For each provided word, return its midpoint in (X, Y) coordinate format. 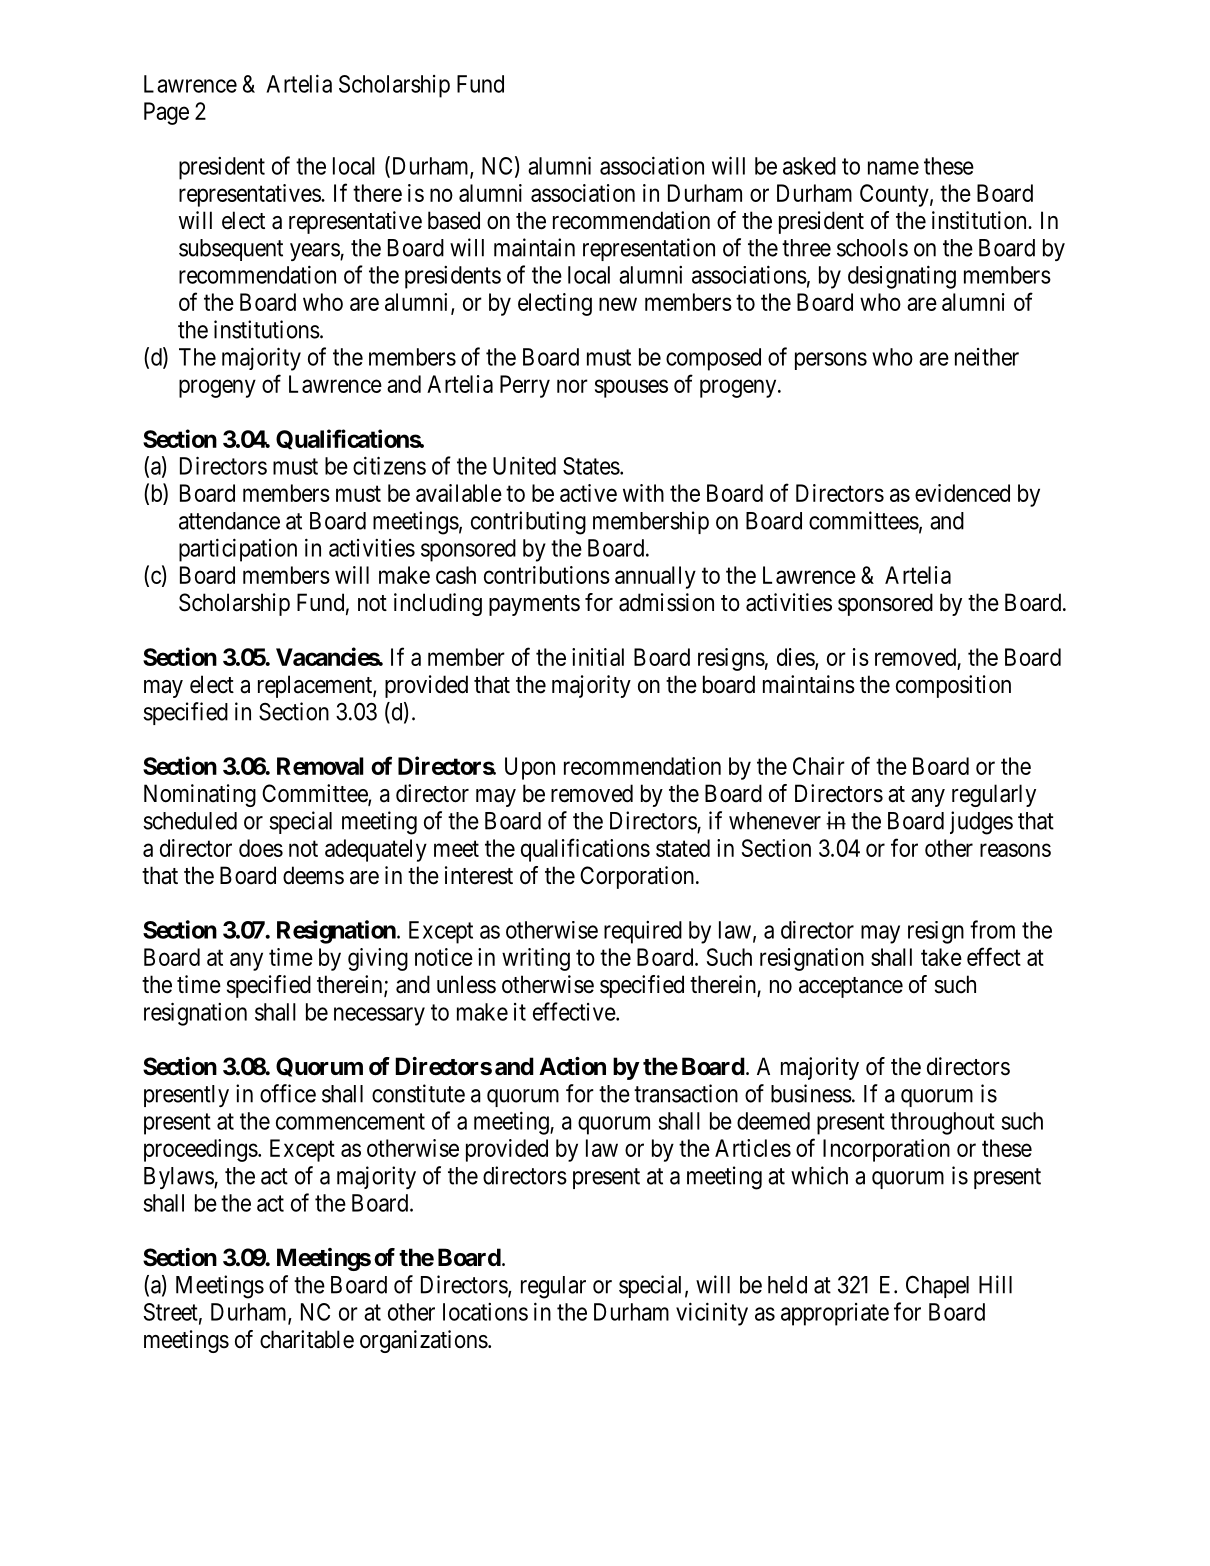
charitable (307, 1339)
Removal (320, 766)
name (893, 168)
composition (953, 686)
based (454, 220)
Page (166, 113)
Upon (530, 768)
